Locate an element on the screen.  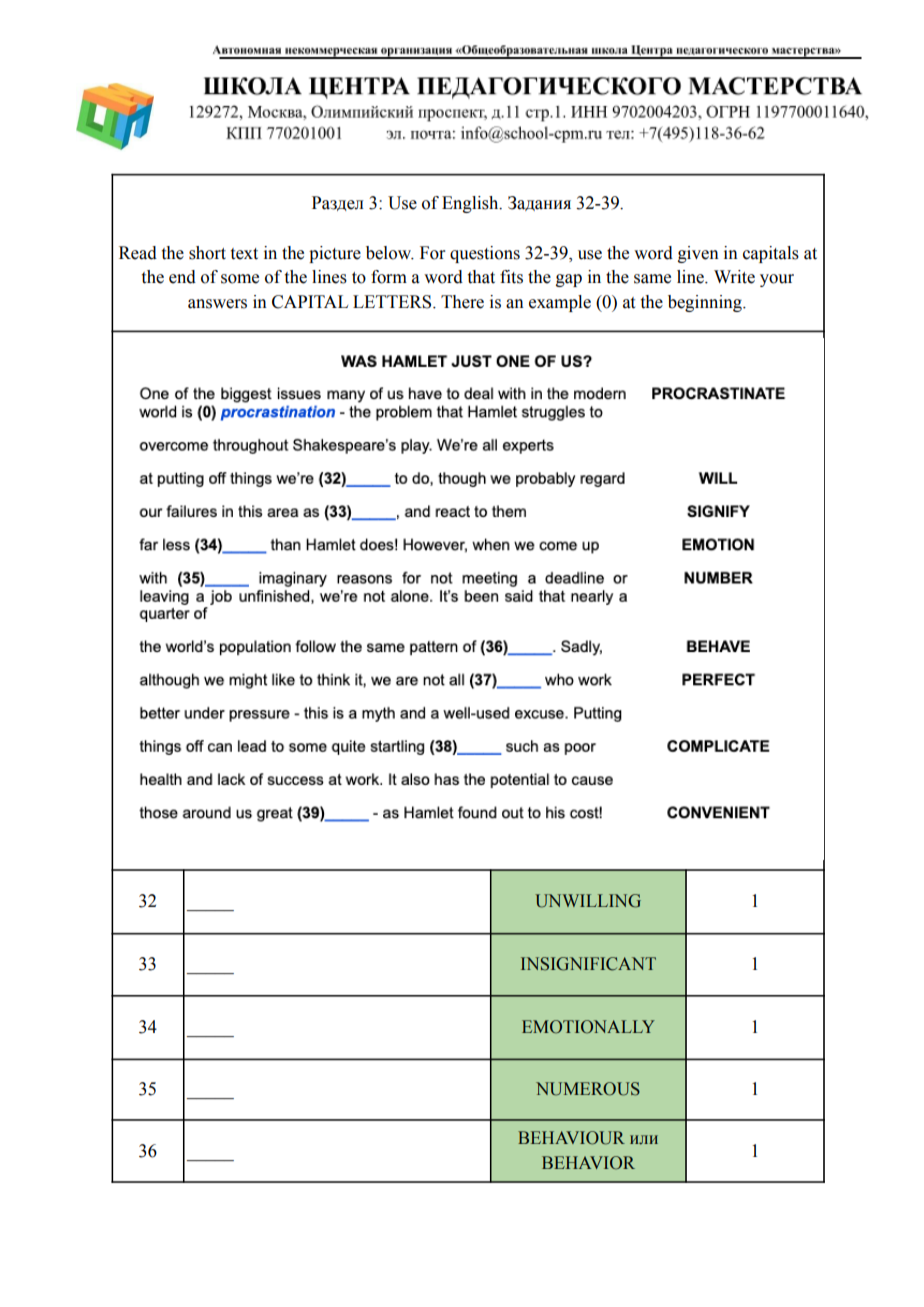
INSIGNIFICANT is located at coordinates (588, 964).
